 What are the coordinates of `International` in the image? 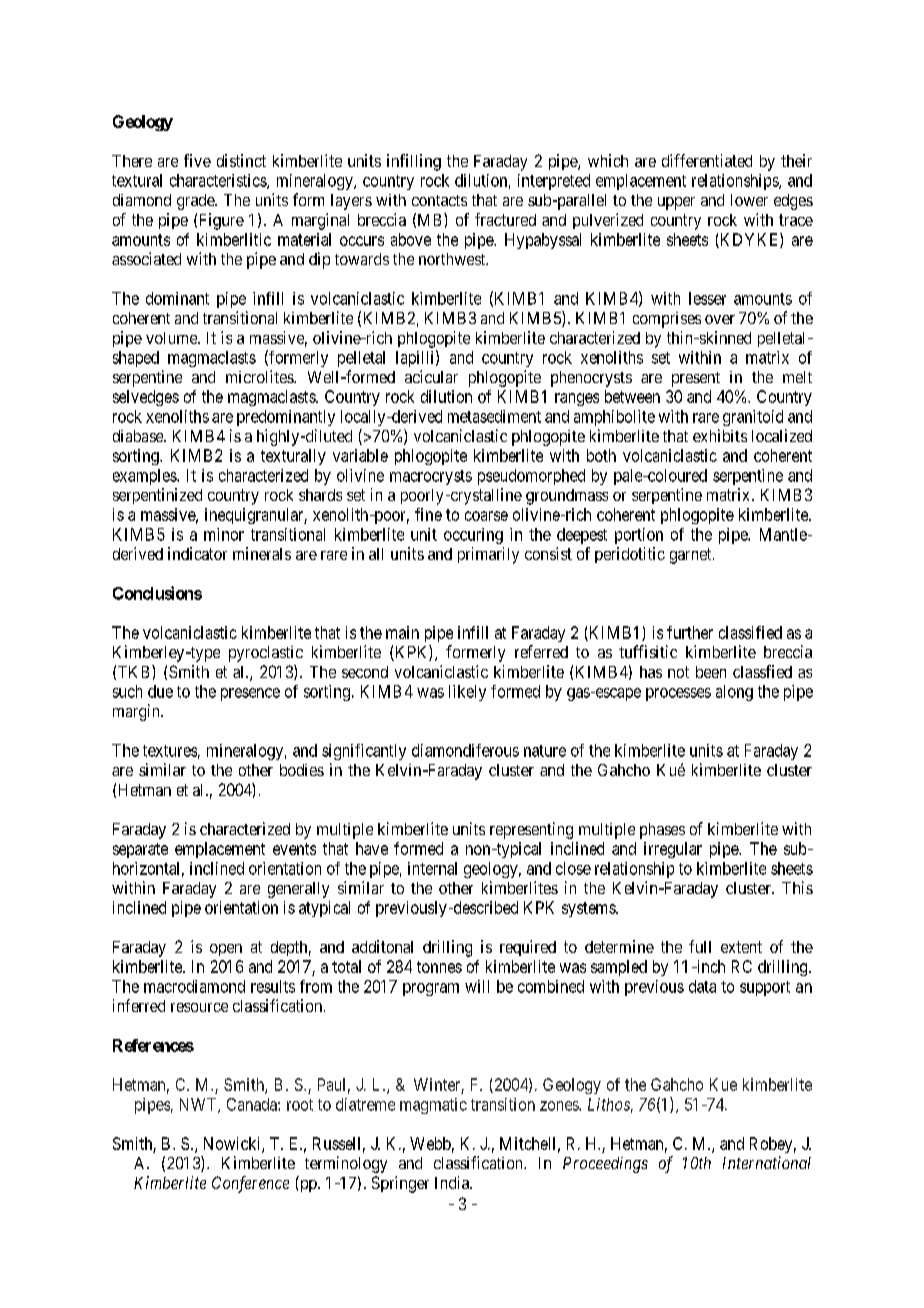 It's located at (767, 1162).
